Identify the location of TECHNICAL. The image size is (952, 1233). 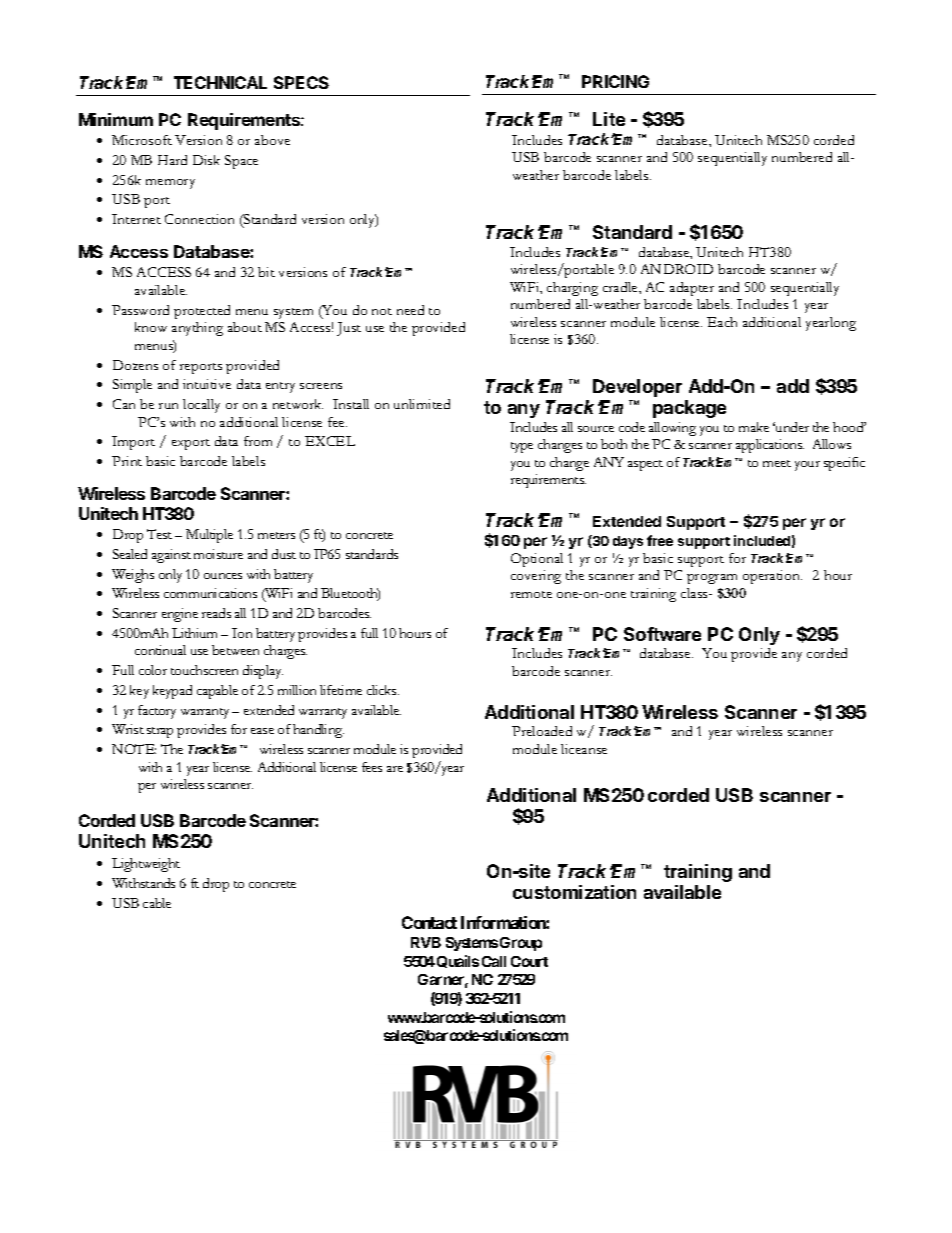
(220, 82).
